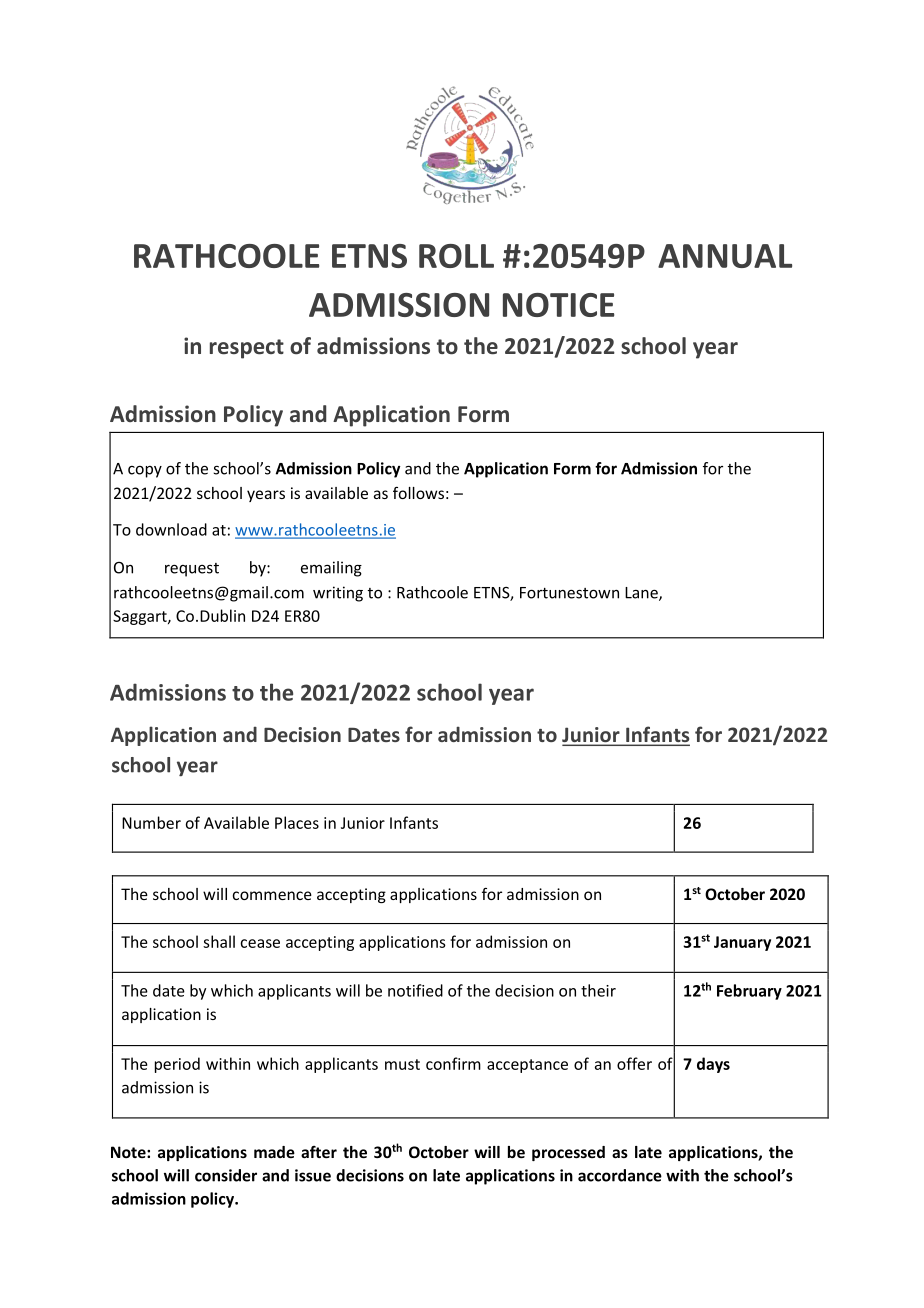 The height and width of the screenshot is (1308, 924). I want to click on ROLL, so click(456, 256).
